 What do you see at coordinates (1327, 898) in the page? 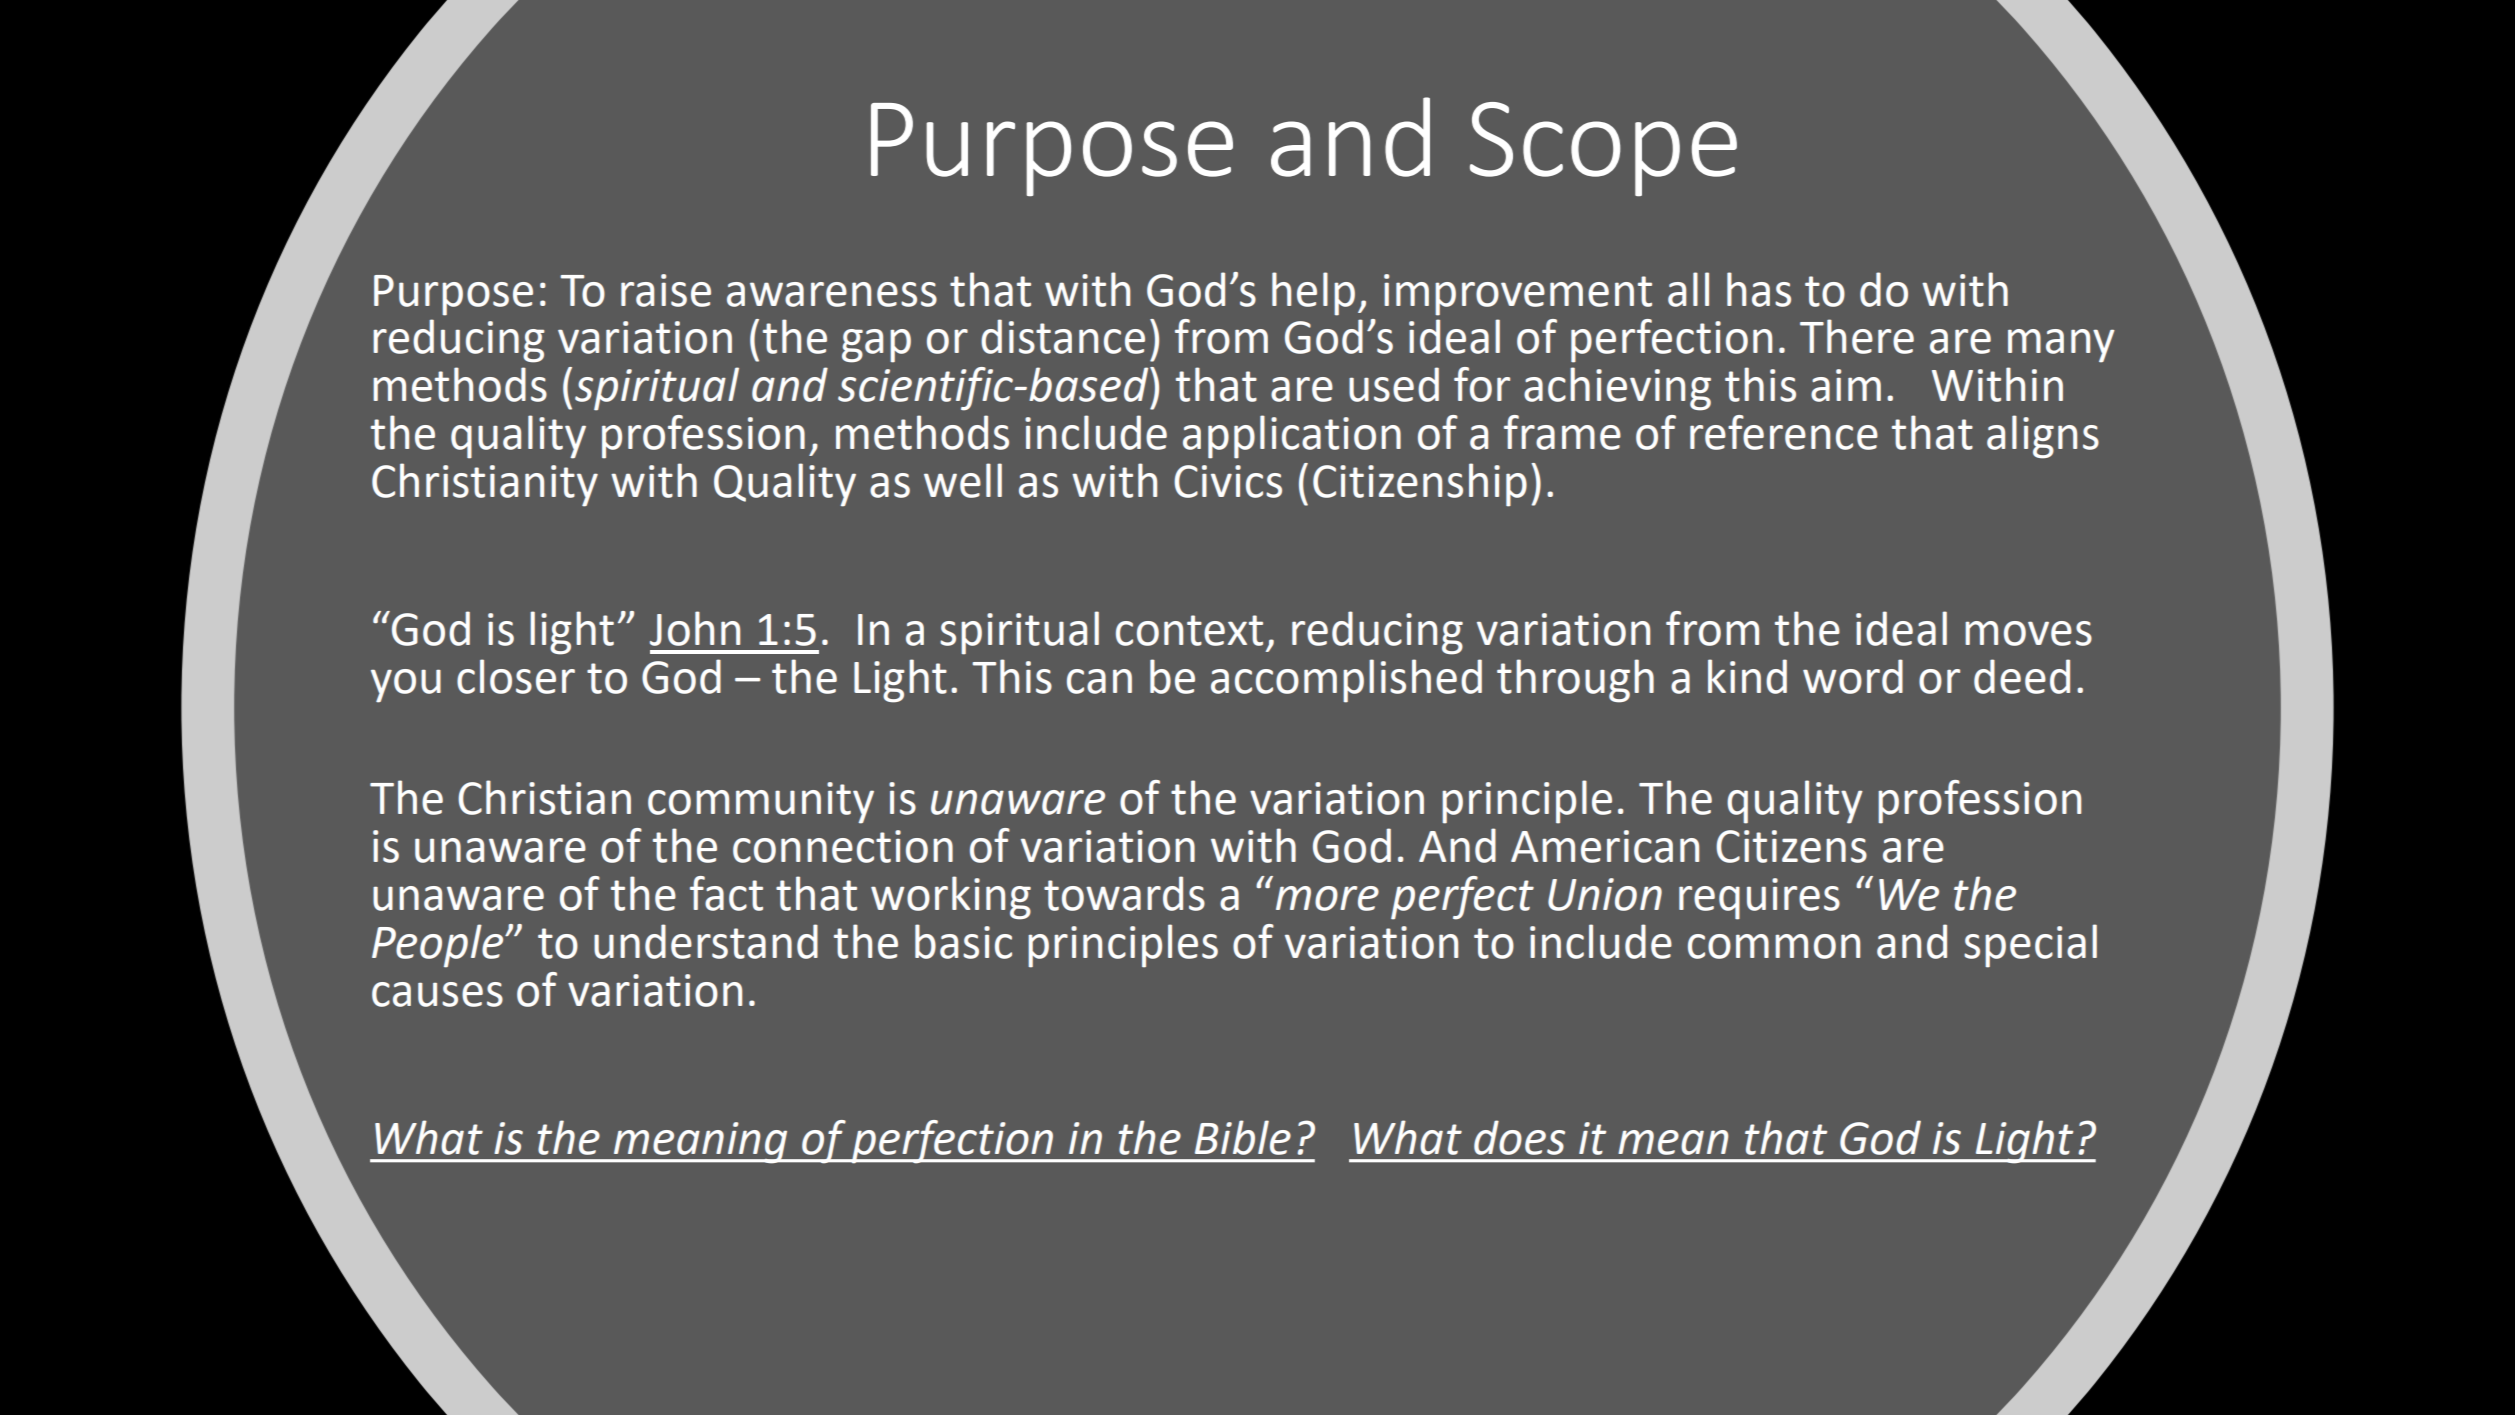
I see `more` at bounding box center [1327, 898].
